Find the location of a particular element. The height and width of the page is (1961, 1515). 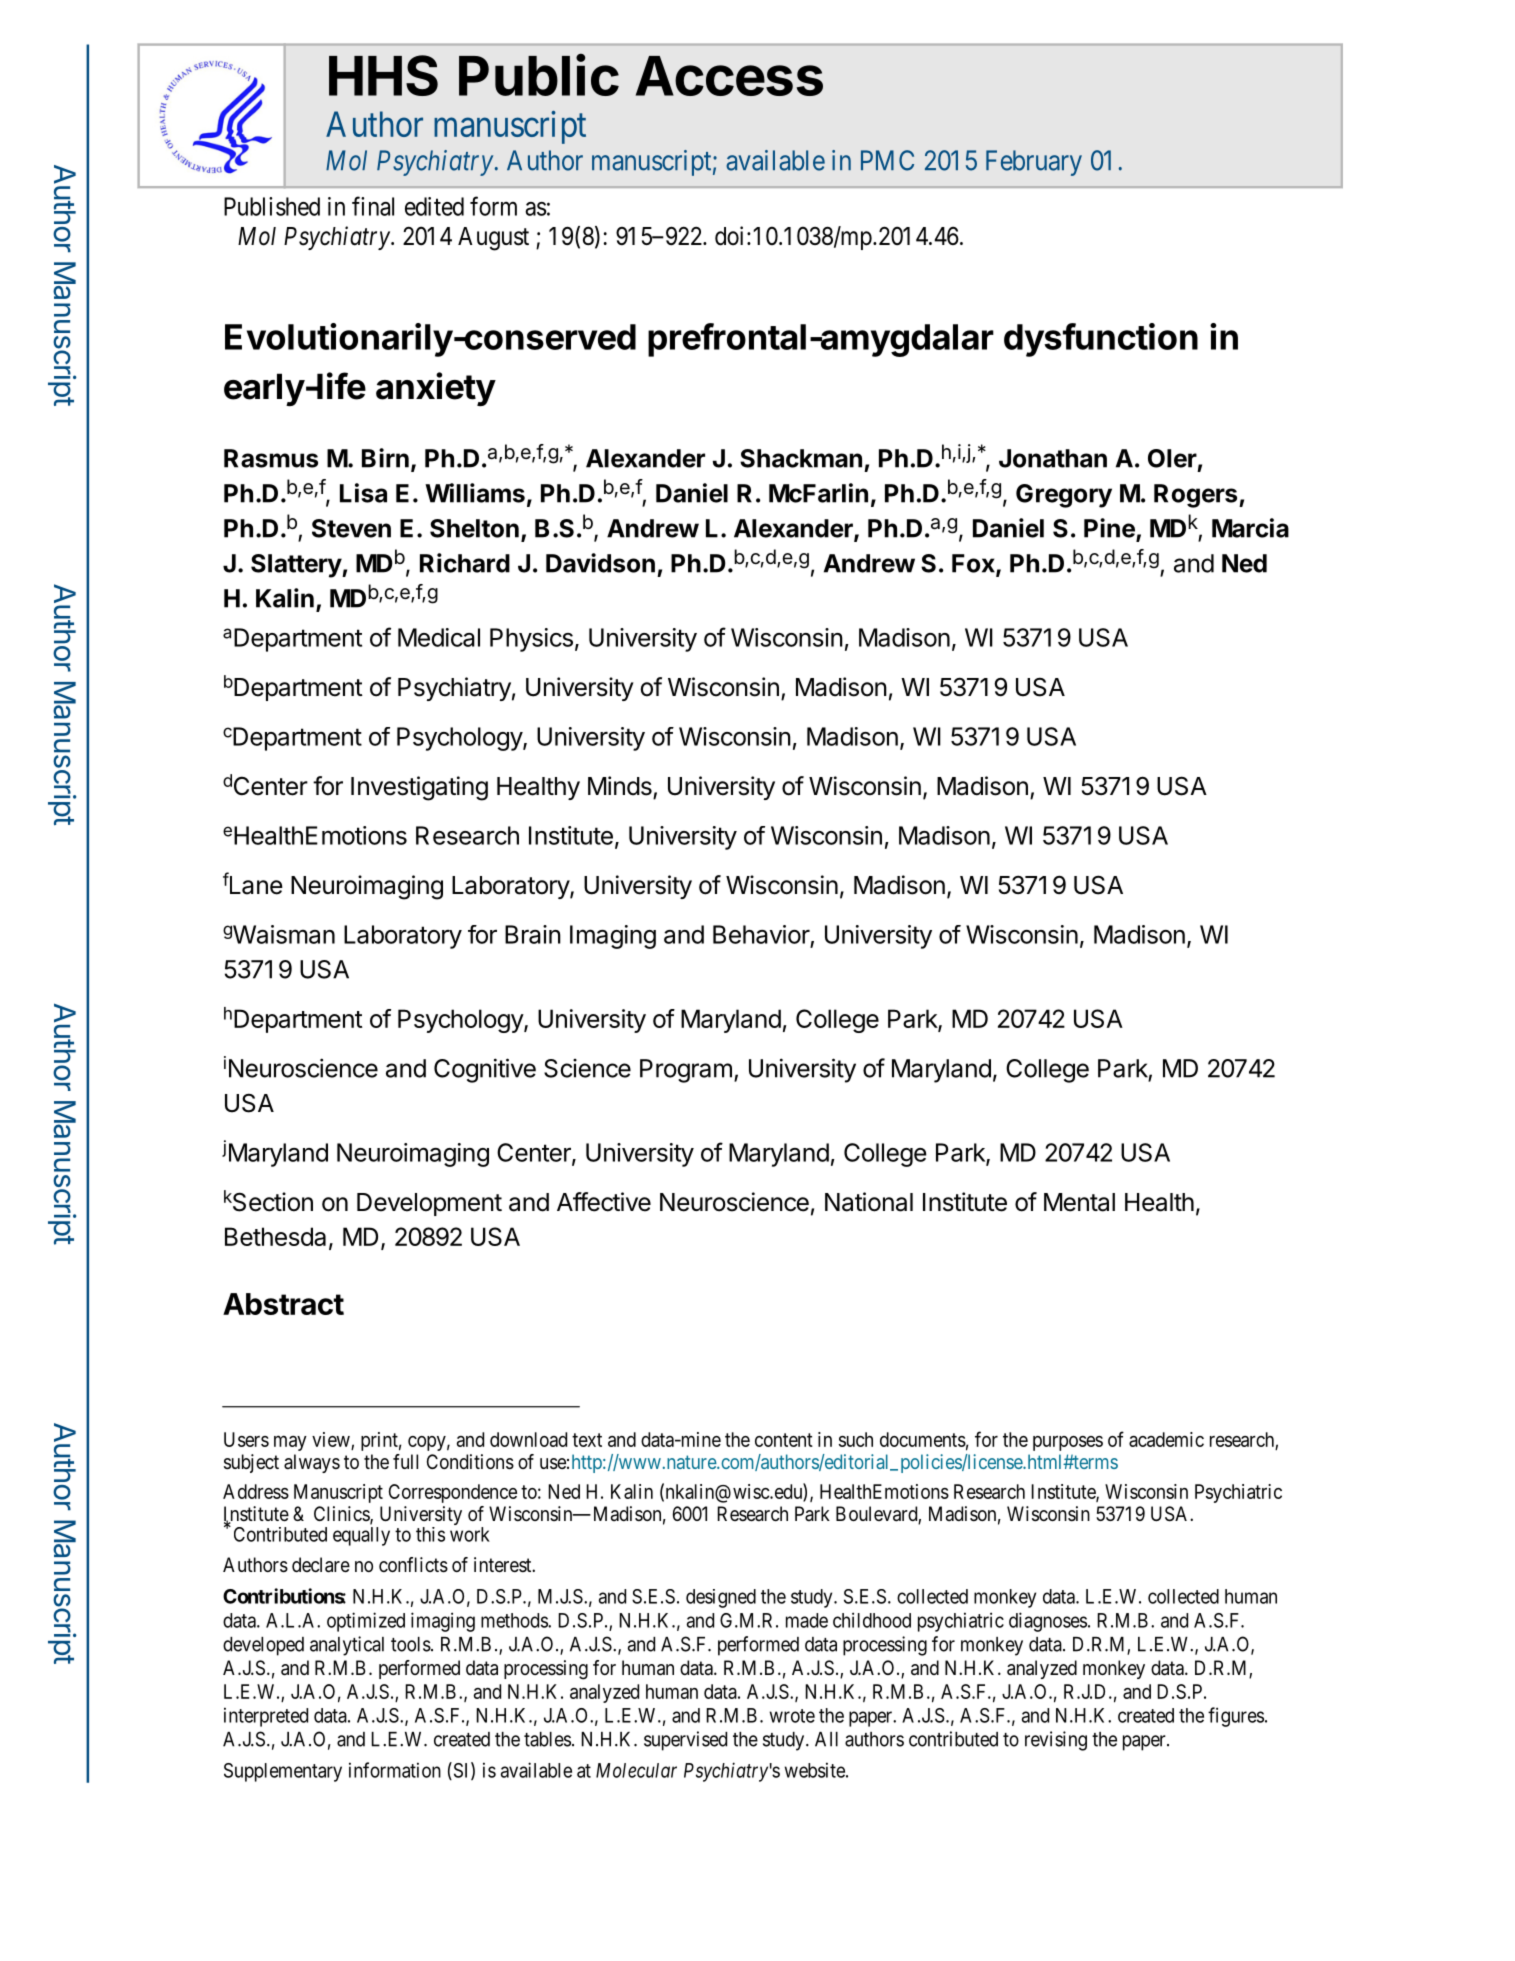

HHS is located at coordinates (383, 75).
